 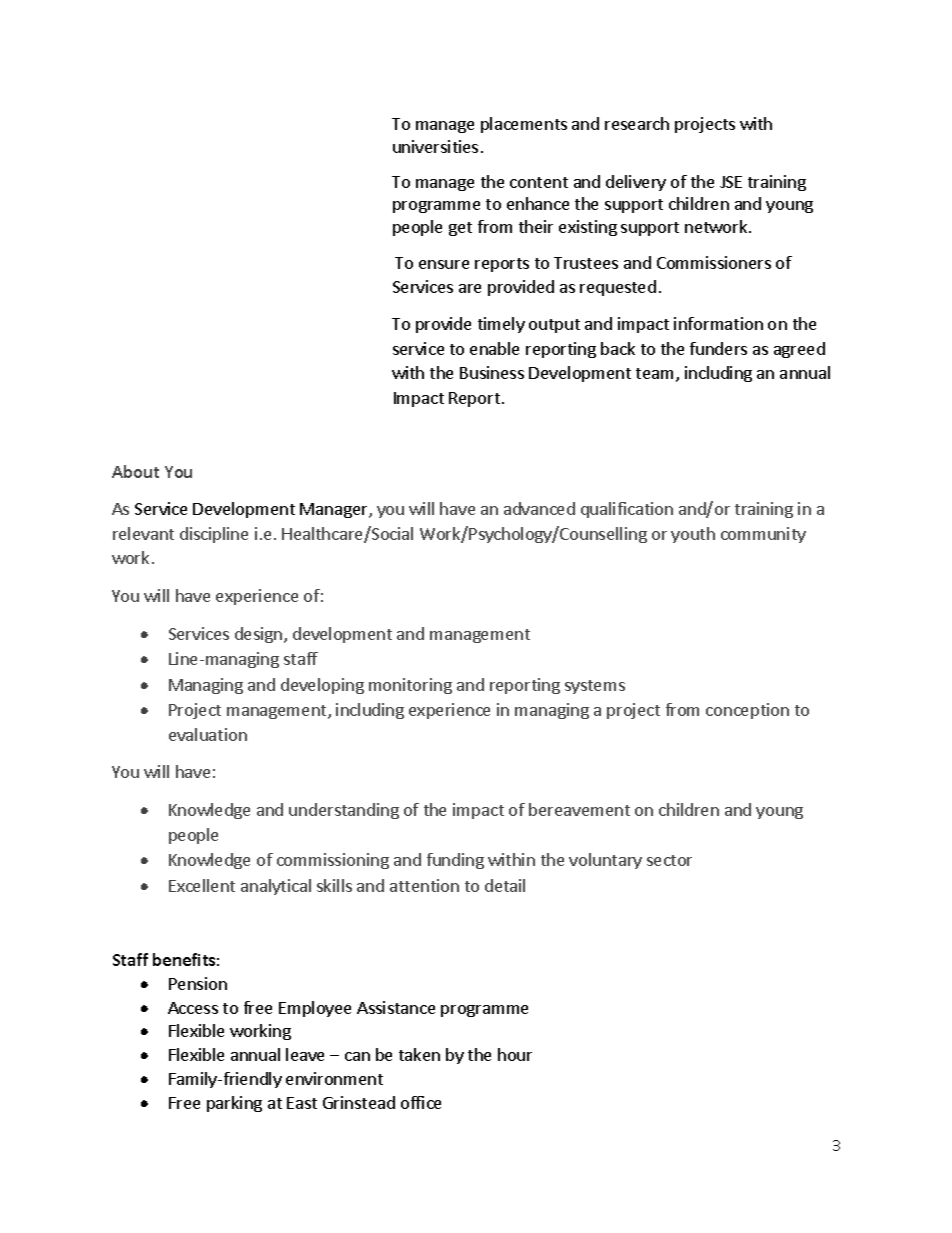 What do you see at coordinates (260, 635) in the document?
I see `design` at bounding box center [260, 635].
